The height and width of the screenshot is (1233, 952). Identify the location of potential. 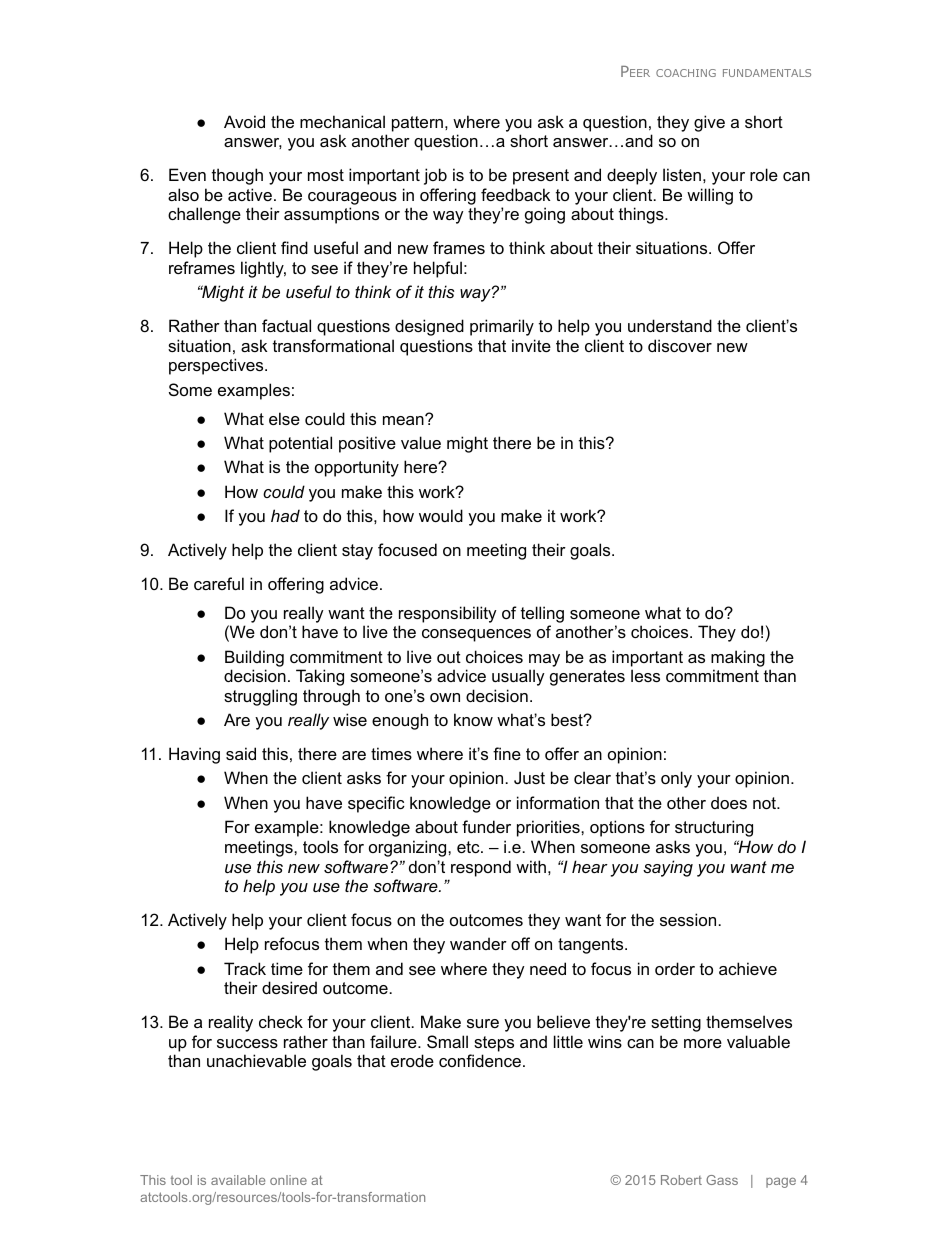
(300, 444).
